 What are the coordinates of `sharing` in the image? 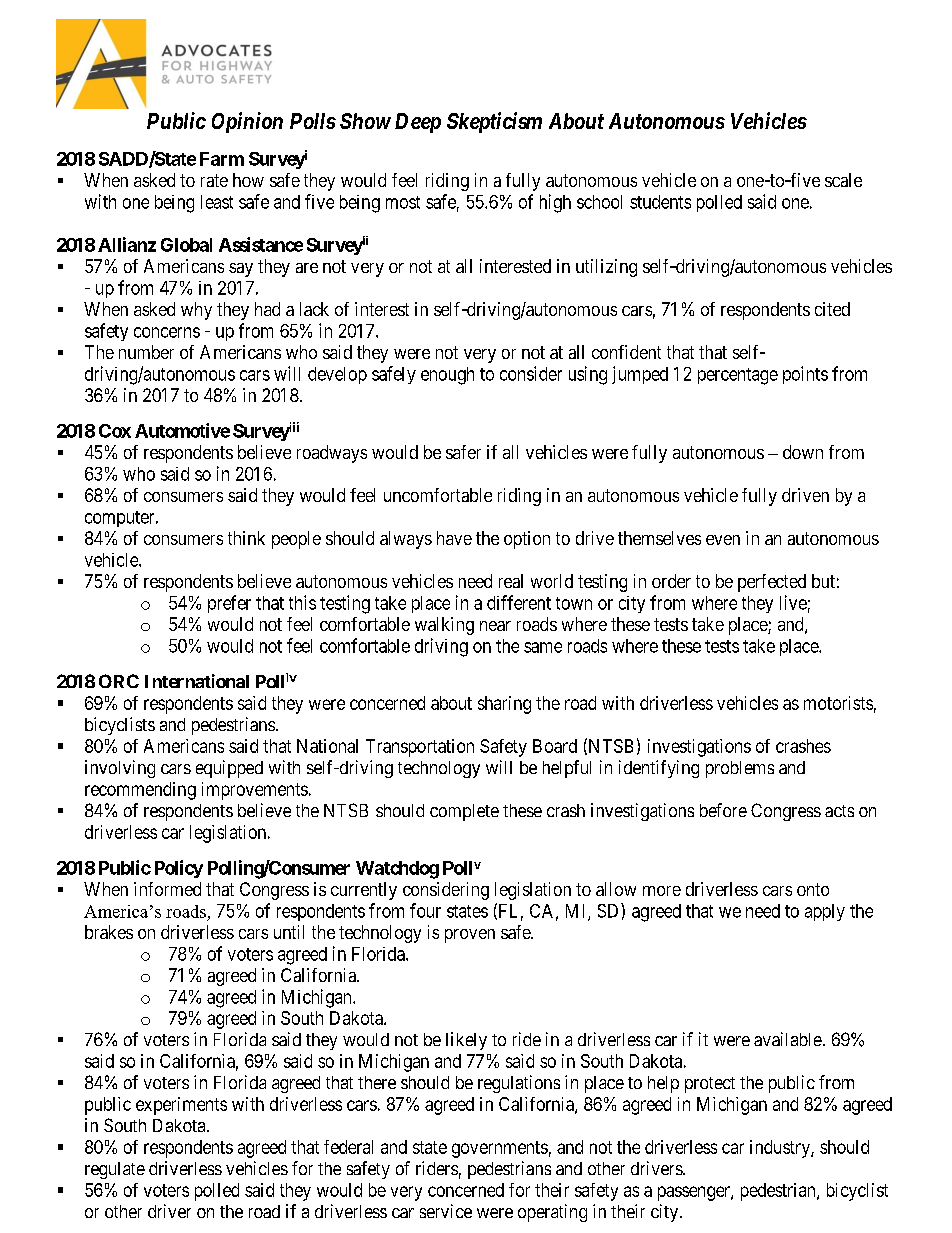 It's located at (504, 705).
